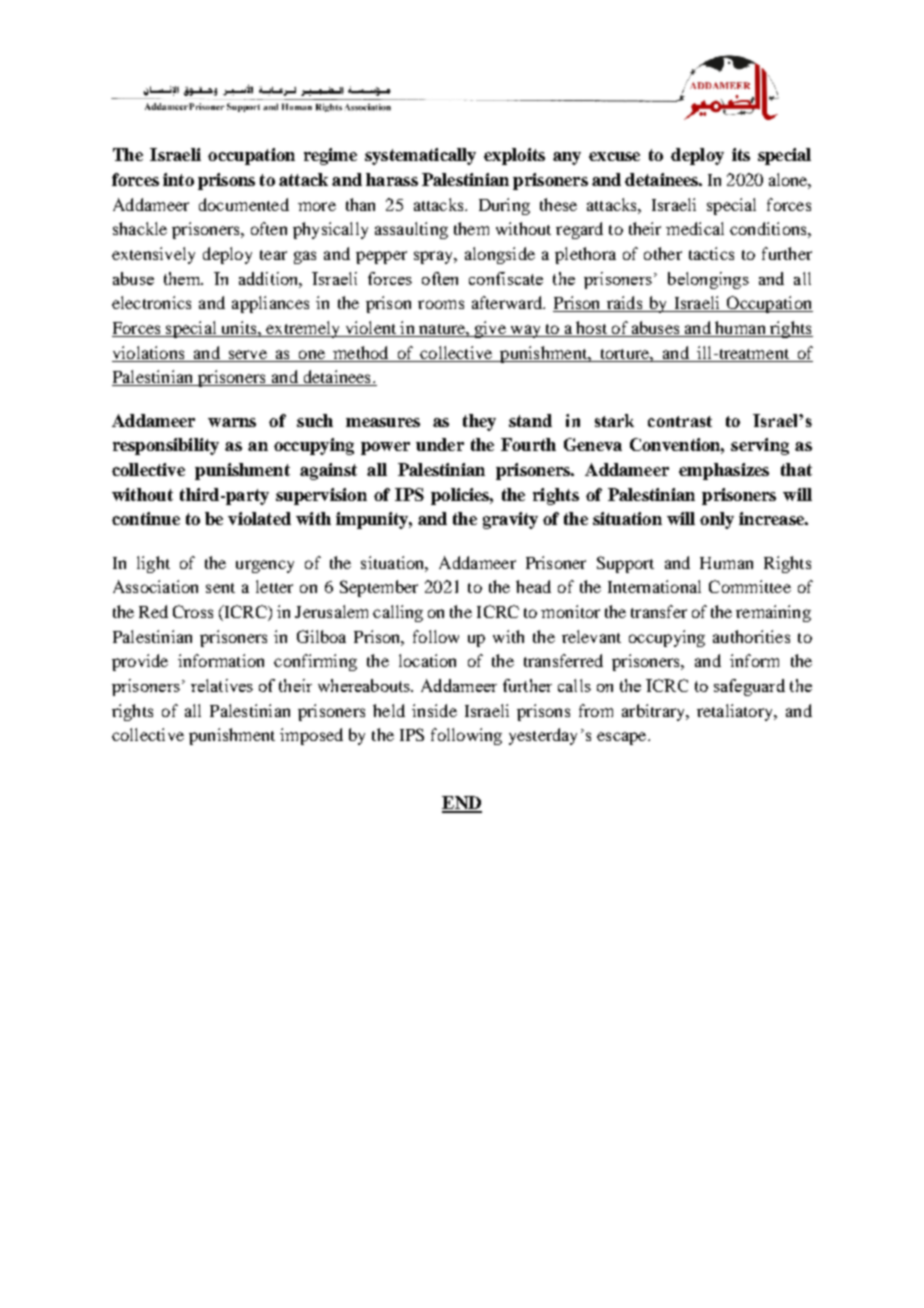 The width and height of the screenshot is (924, 1308). I want to click on exploits, so click(514, 156).
